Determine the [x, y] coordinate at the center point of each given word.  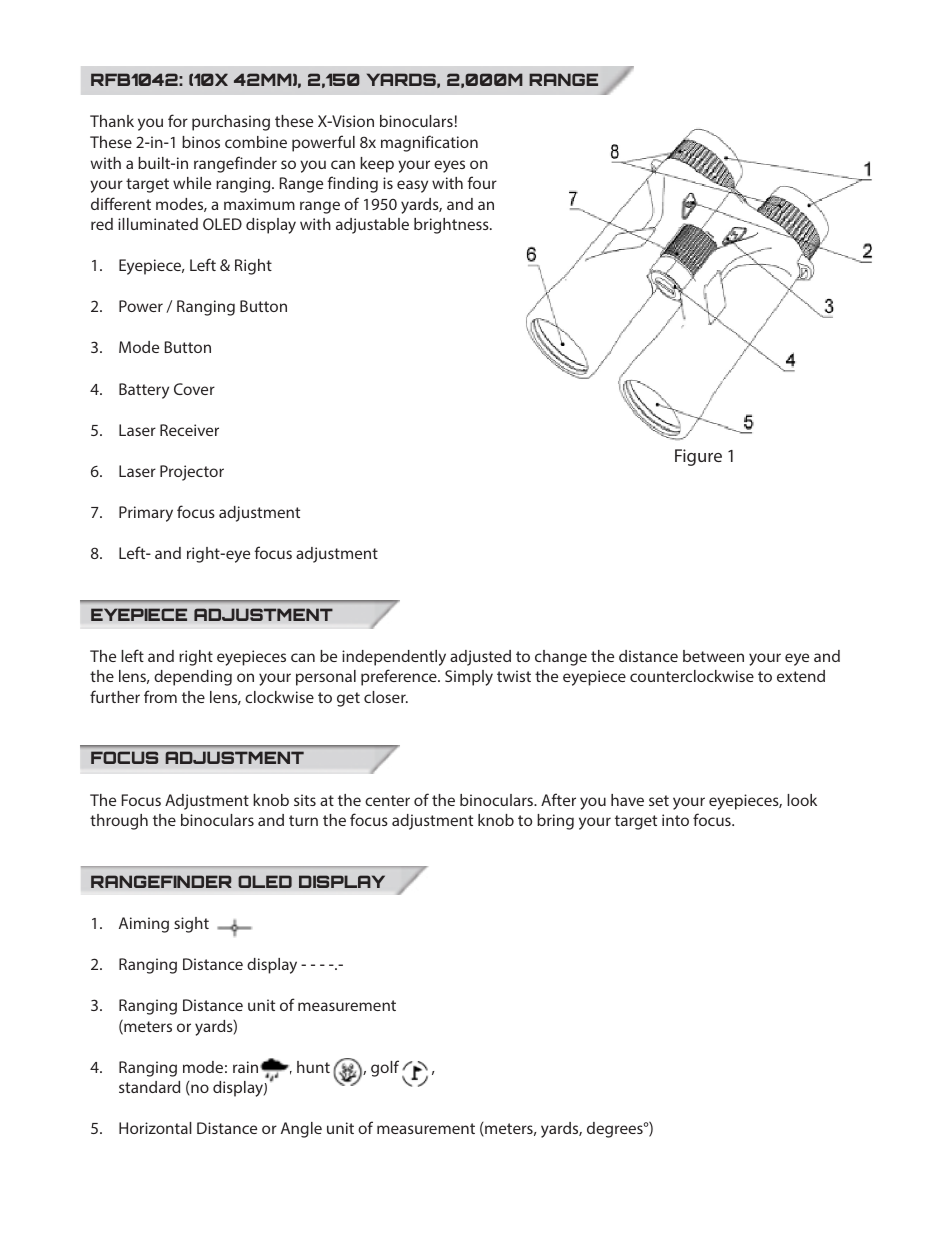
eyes [449, 166]
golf [385, 1068]
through [119, 822]
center [387, 800]
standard [149, 1087]
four [482, 182]
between [713, 656]
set [659, 800]
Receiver [189, 430]
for [178, 120]
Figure [698, 457]
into [675, 820]
